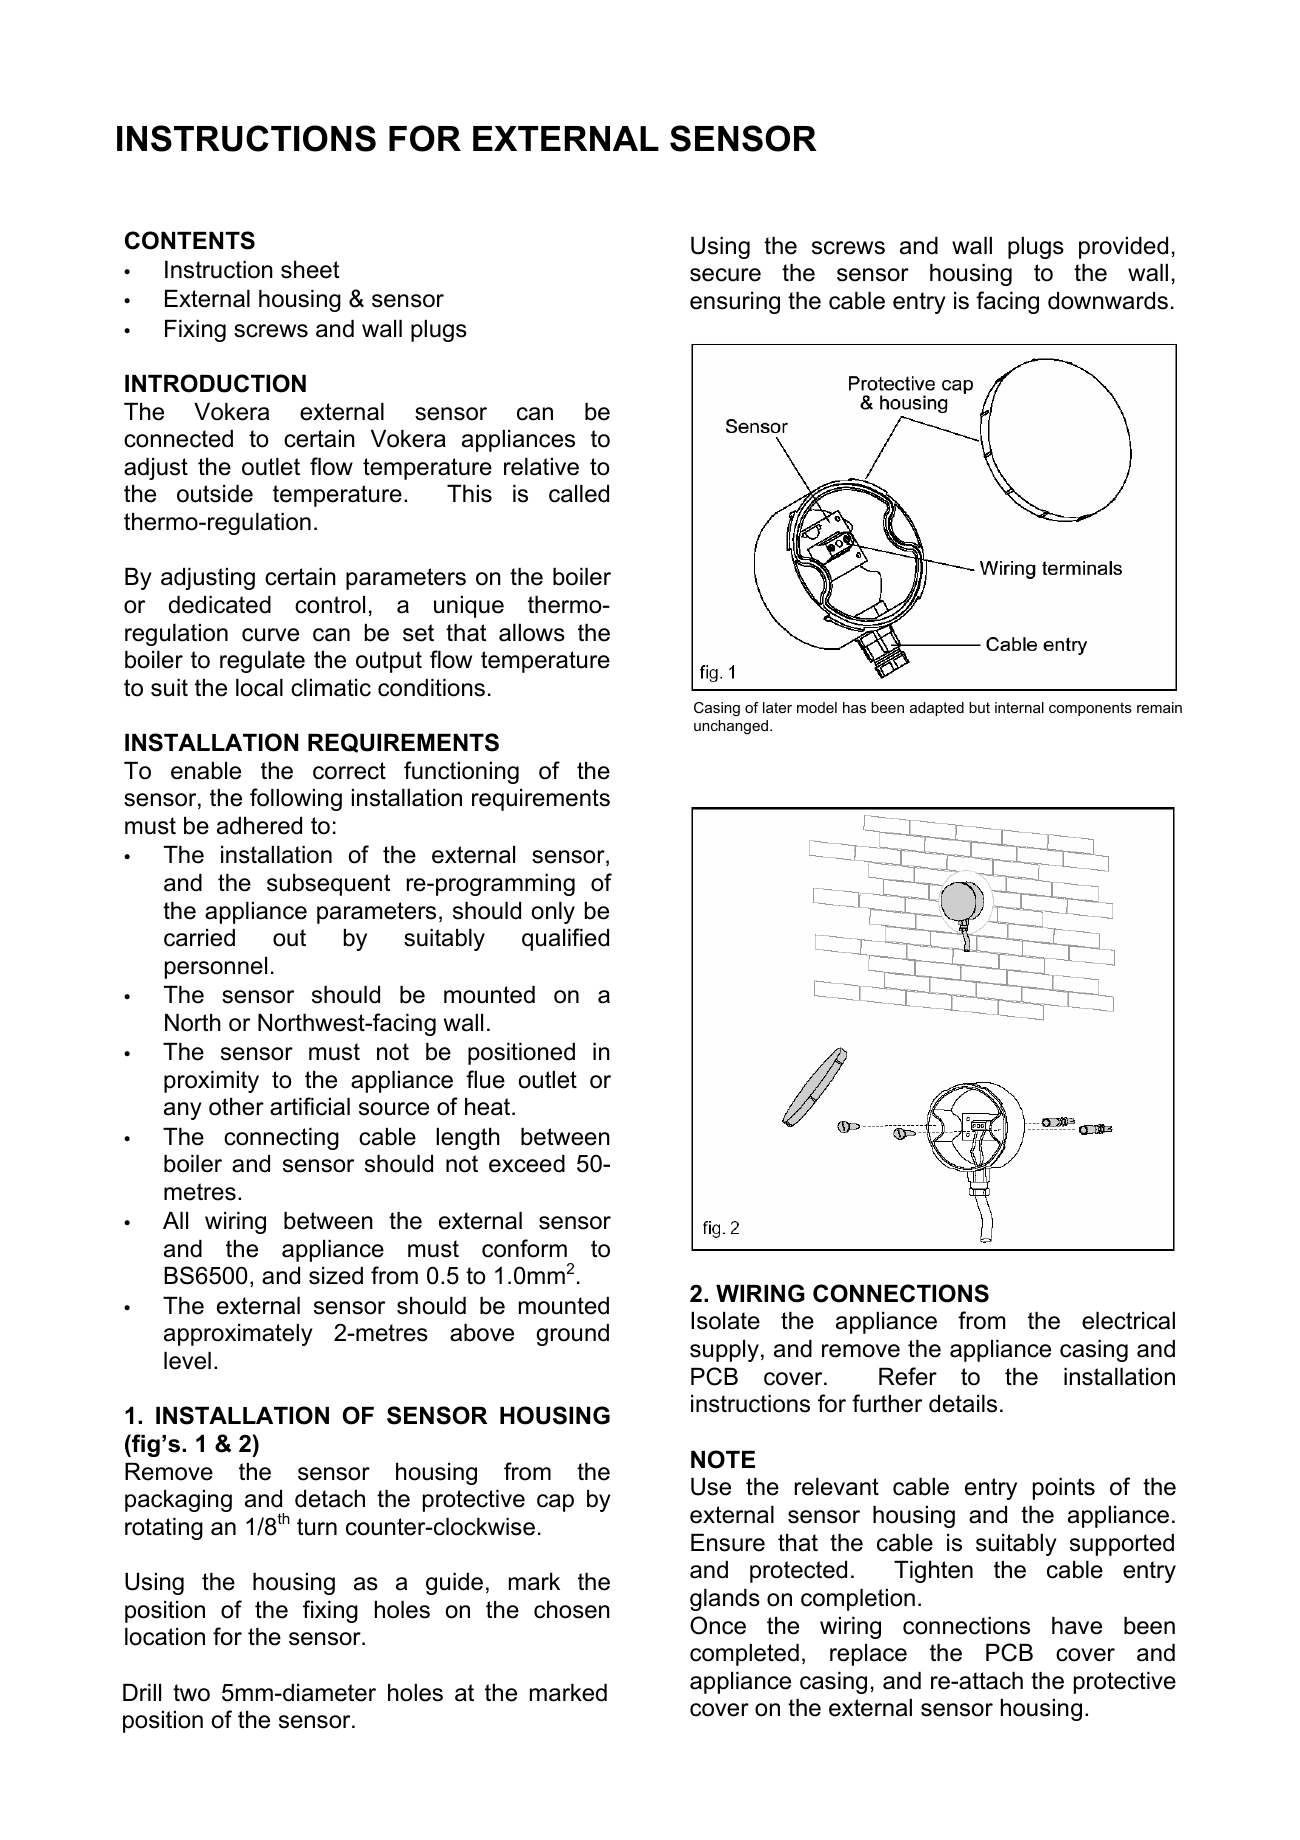 The height and width of the page is (1840, 1300). I want to click on two, so click(191, 1693).
